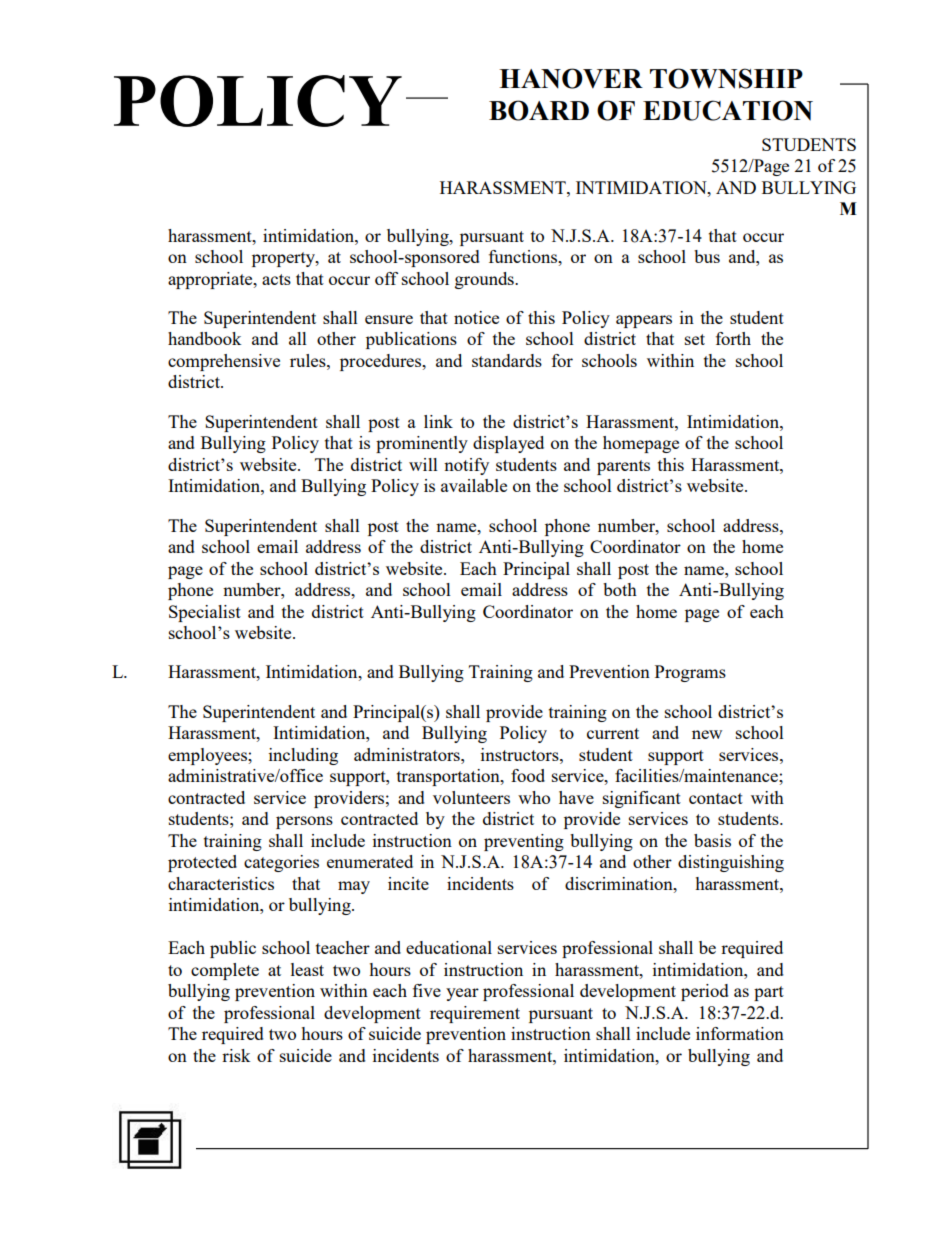 This screenshot has width=952, height=1233. What do you see at coordinates (224, 362) in the screenshot?
I see `comprehensive` at bounding box center [224, 362].
